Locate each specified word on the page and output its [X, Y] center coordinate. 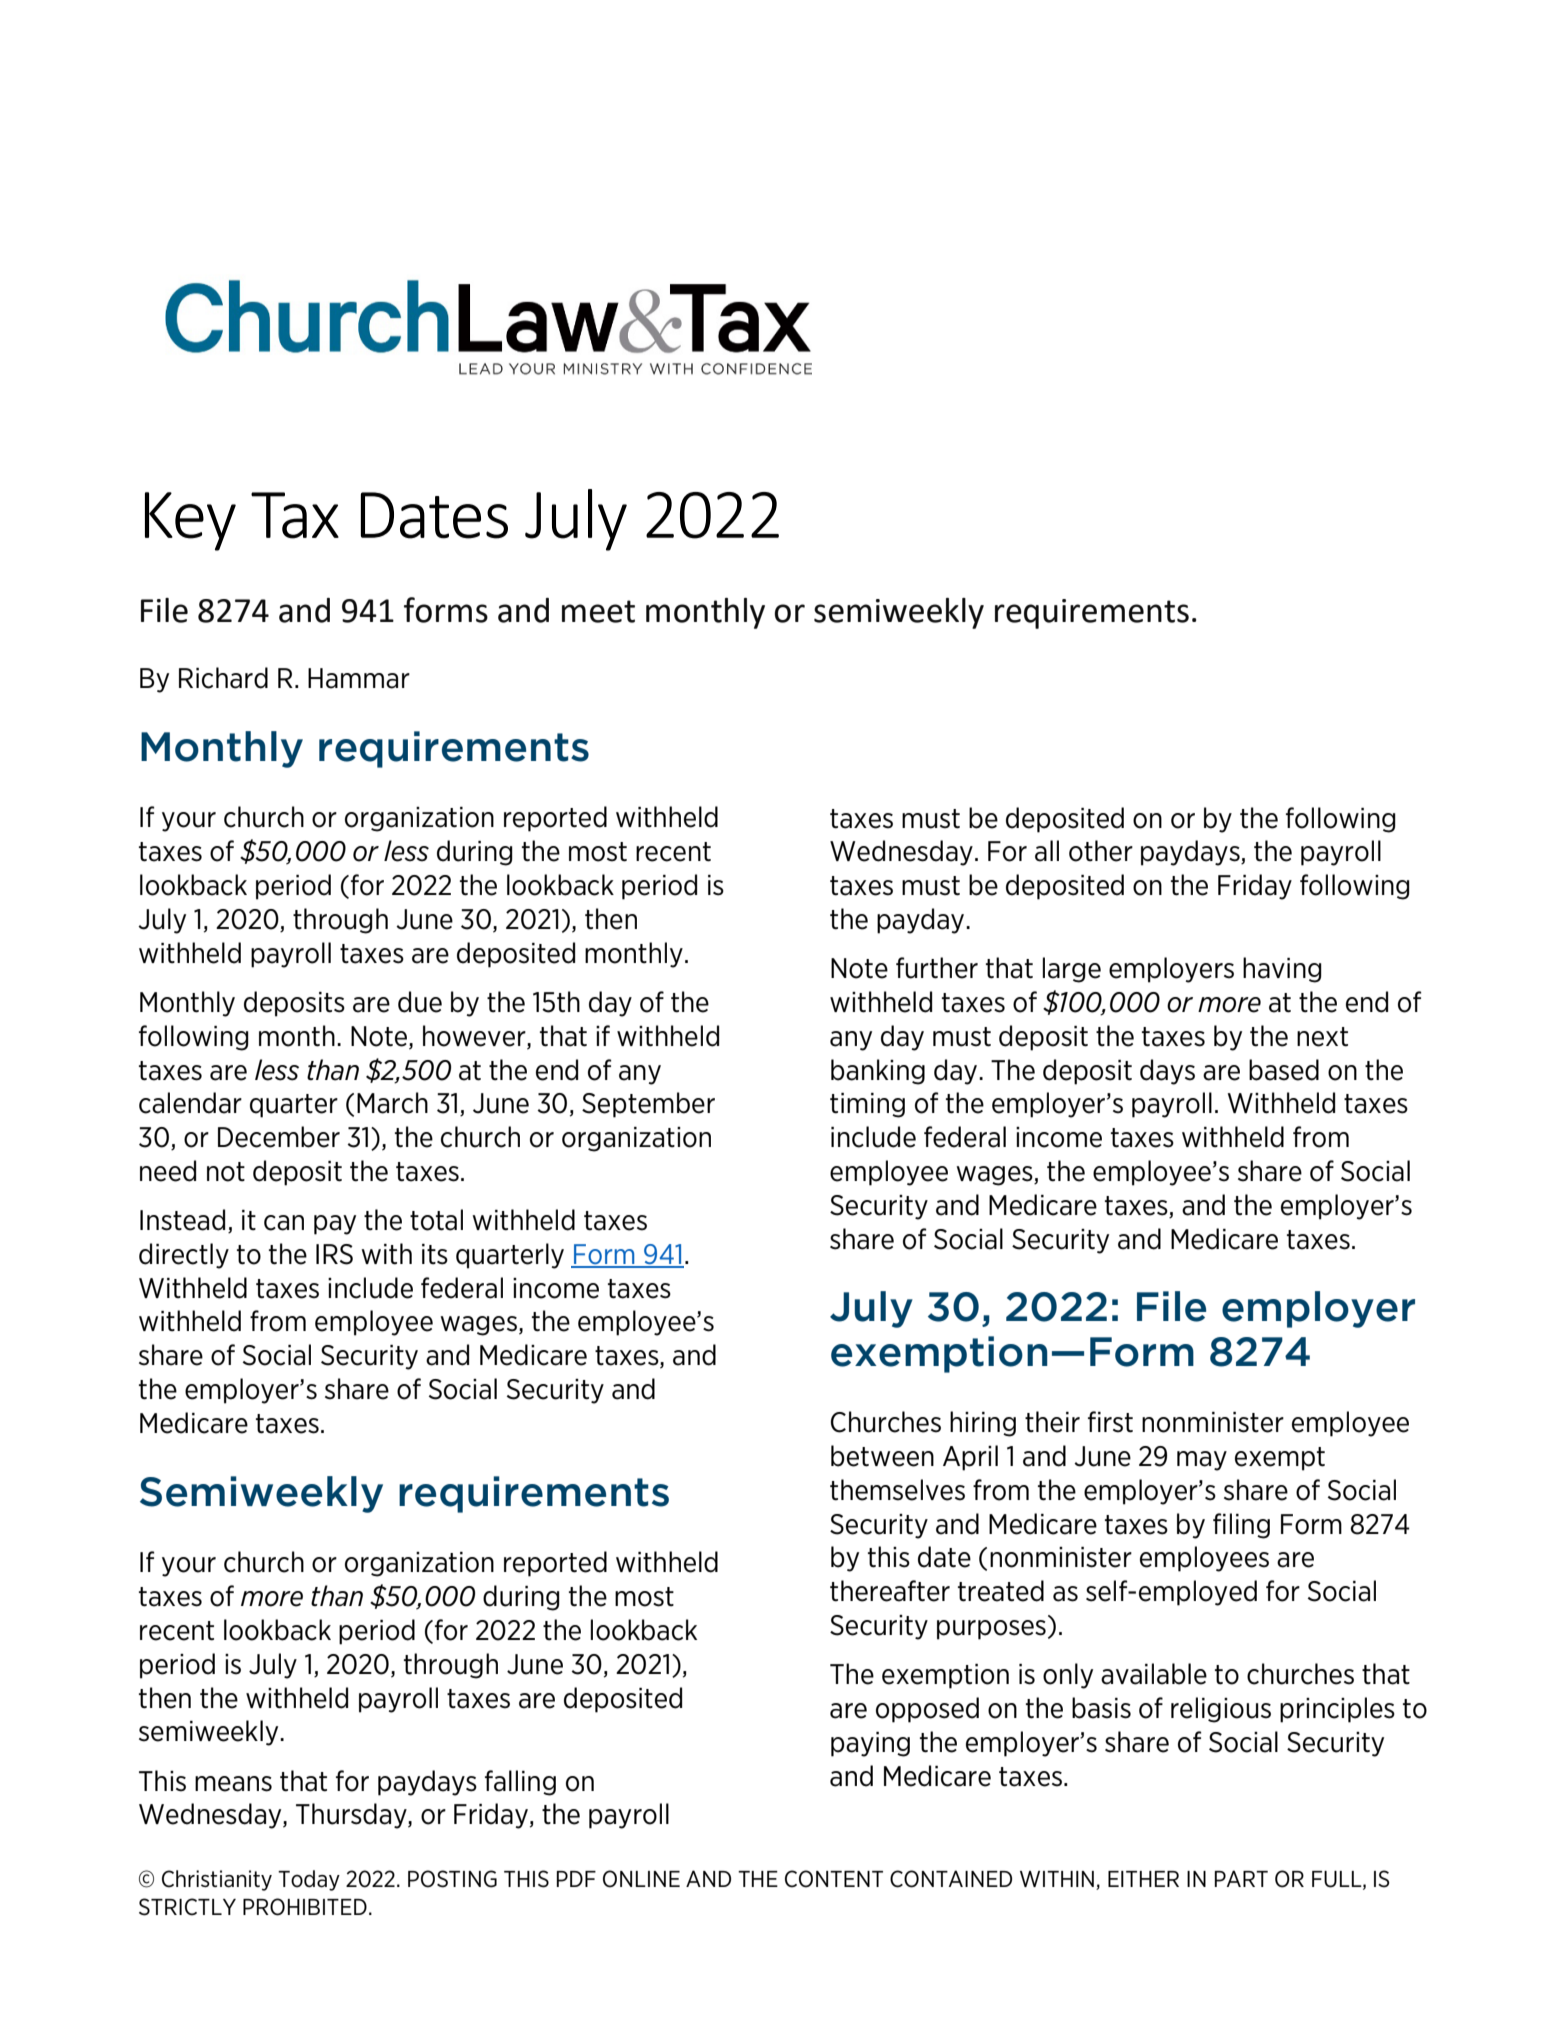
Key [190, 521]
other [1101, 851]
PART [1241, 1878]
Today [309, 1880]
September [648, 1105]
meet [598, 611]
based [1284, 1070]
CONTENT [834, 1879]
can [284, 1223]
